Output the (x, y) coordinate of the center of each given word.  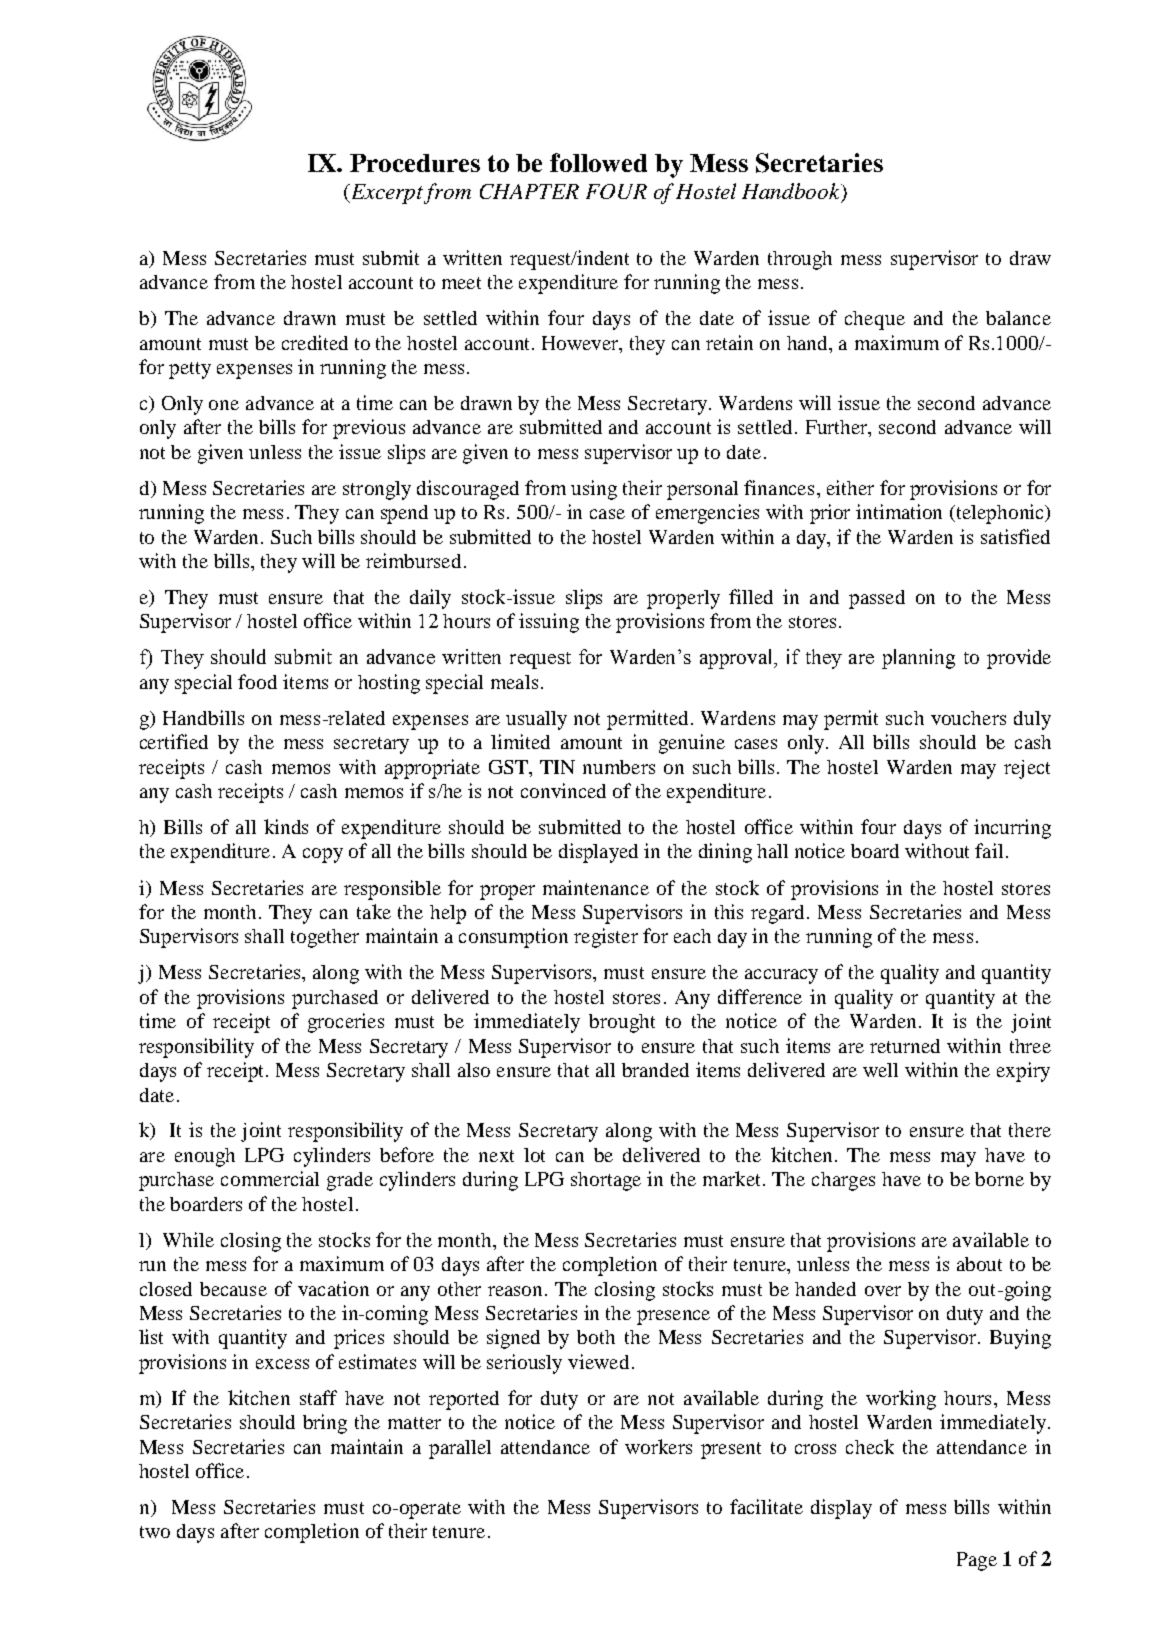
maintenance (596, 887)
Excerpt (386, 194)
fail (989, 850)
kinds (286, 826)
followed (598, 162)
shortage (606, 1181)
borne (999, 1179)
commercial (270, 1178)
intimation (899, 511)
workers (658, 1446)
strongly (377, 490)
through (800, 260)
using (594, 490)
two (155, 1532)
